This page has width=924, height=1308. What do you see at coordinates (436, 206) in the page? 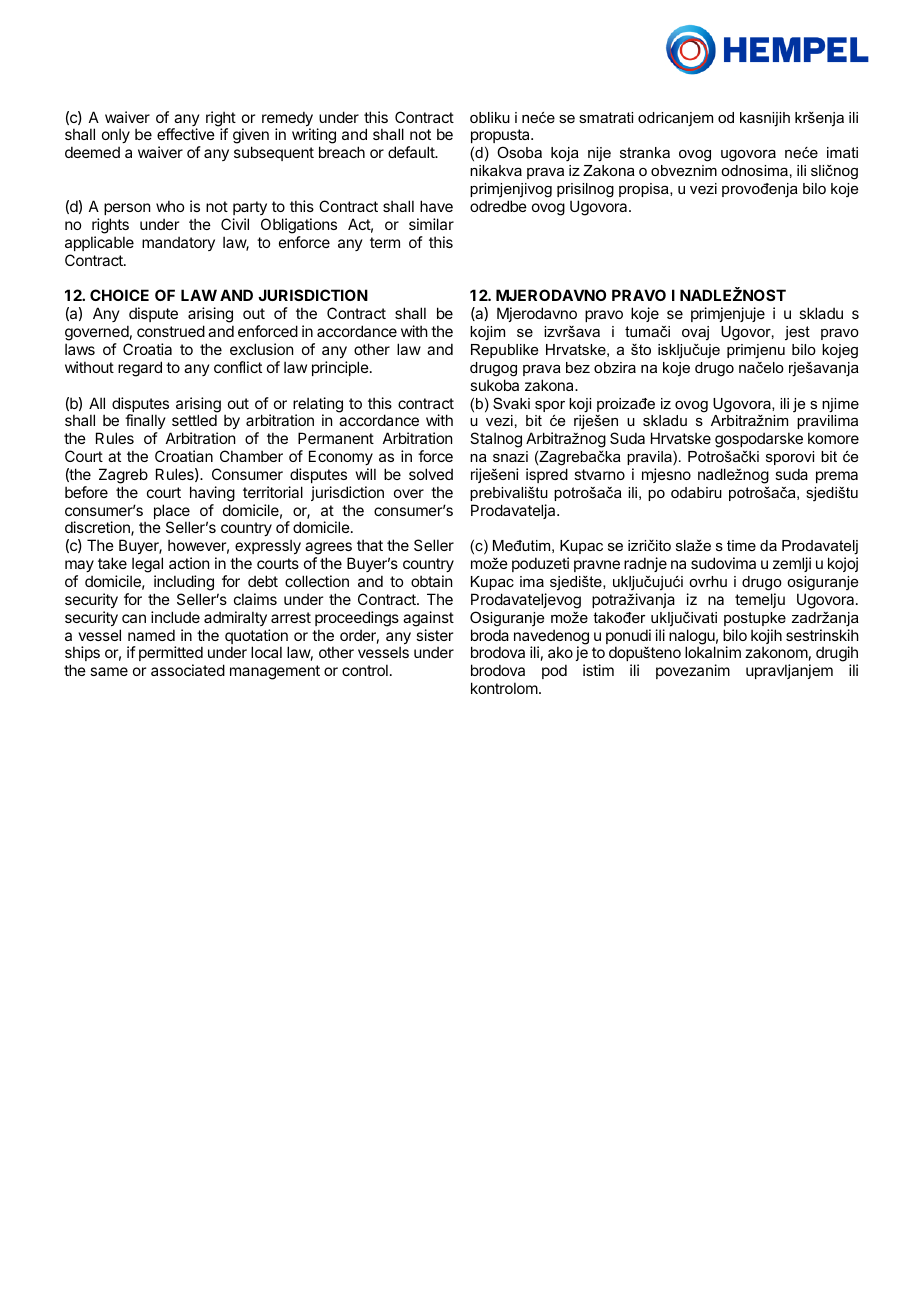
I see `have` at bounding box center [436, 206].
